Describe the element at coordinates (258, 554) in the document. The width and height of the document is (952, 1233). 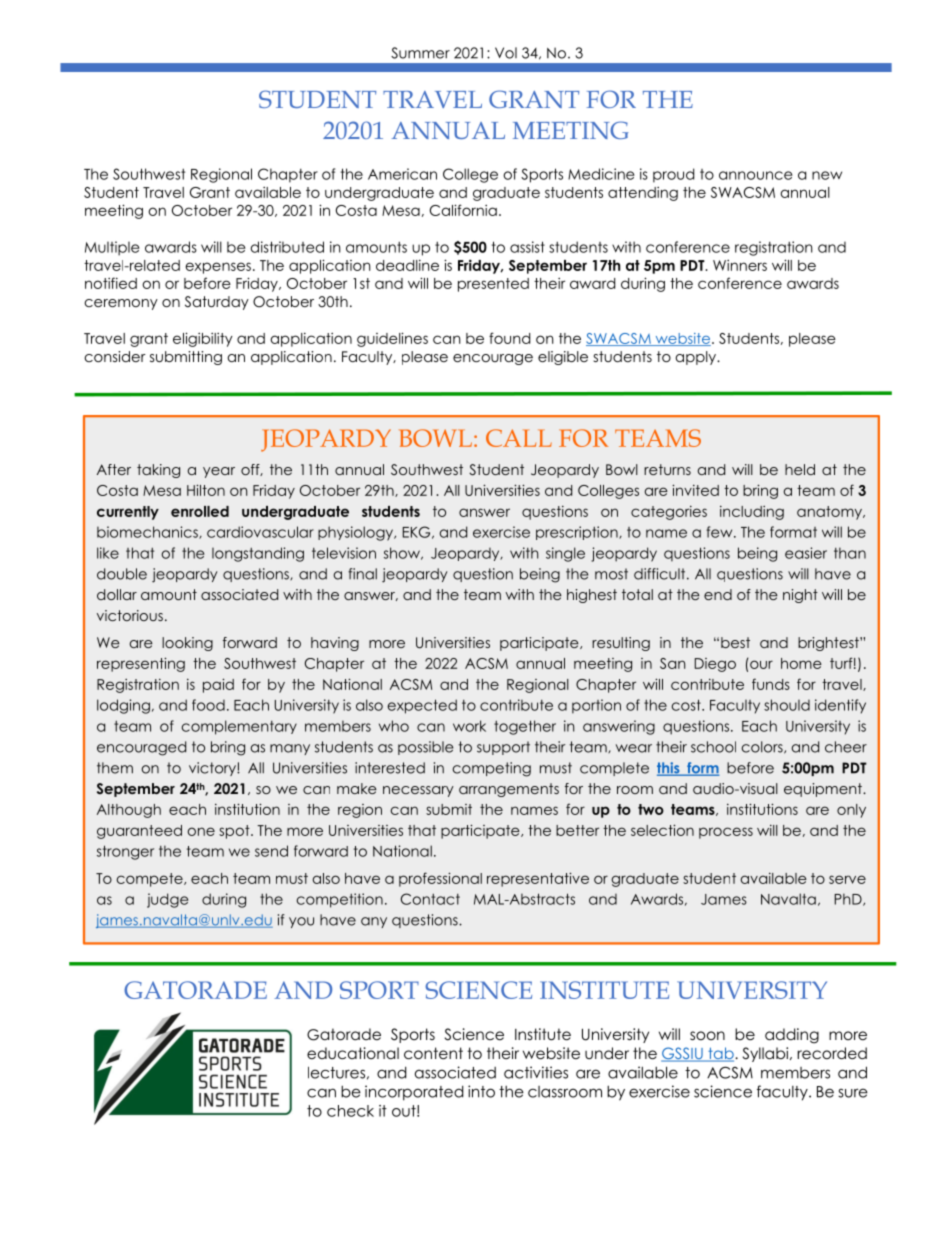
I see `longstanding` at that location.
